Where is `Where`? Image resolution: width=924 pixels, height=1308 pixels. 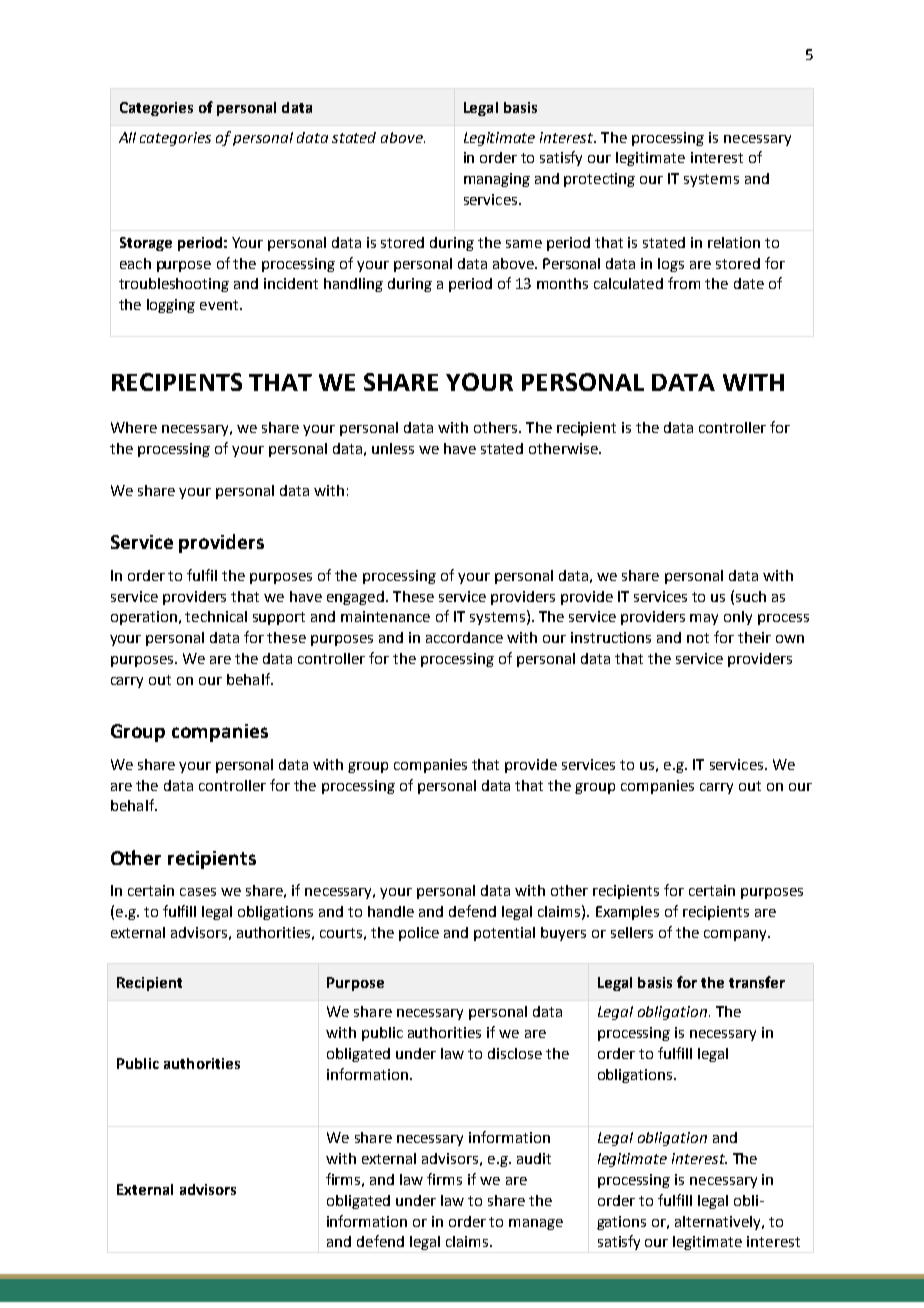
Where is located at coordinates (134, 427).
